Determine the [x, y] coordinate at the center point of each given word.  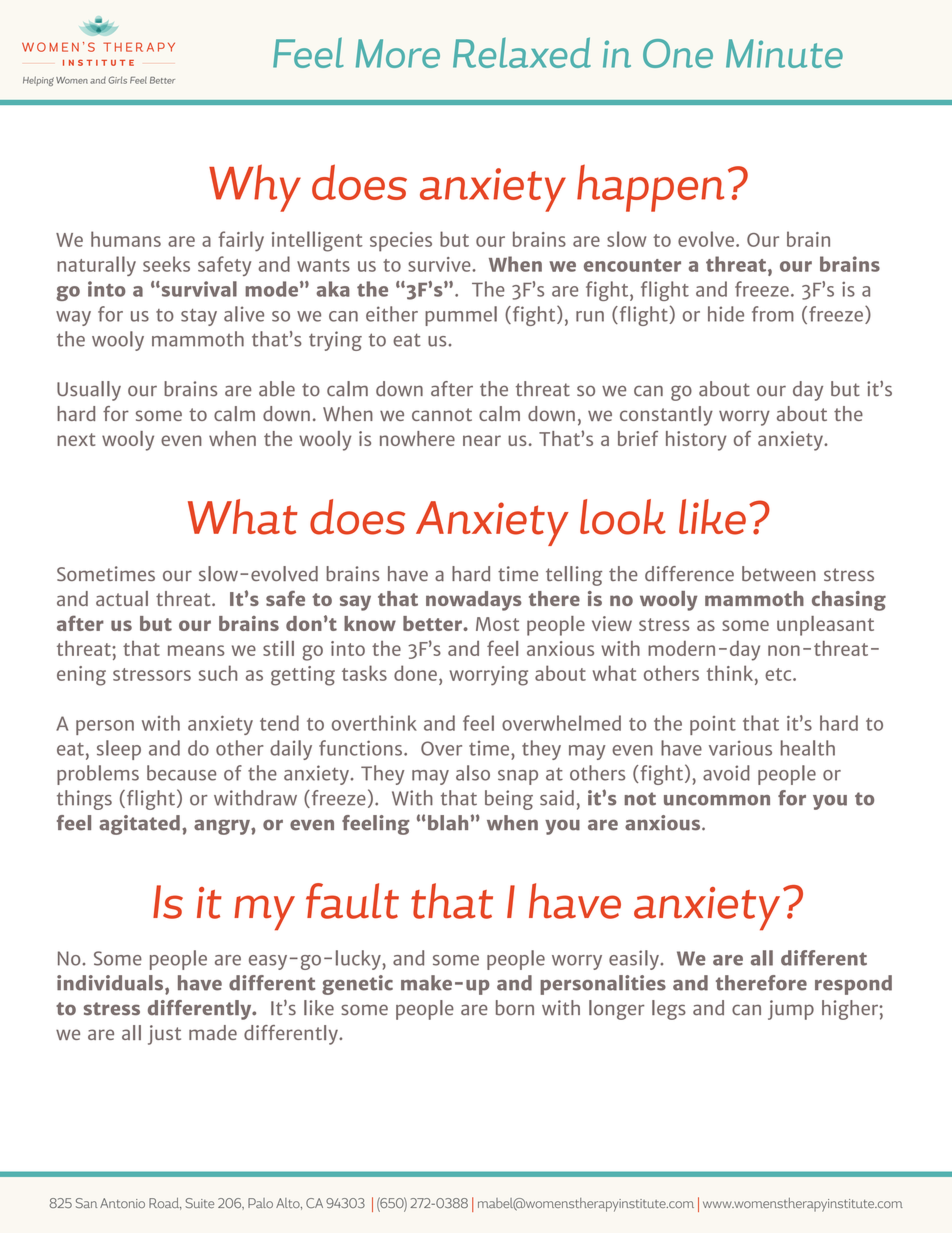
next [76, 439]
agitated [139, 825]
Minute [784, 53]
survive [440, 264]
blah [448, 823]
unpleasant [825, 626]
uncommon [717, 800]
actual [122, 598]
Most [497, 624]
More [398, 53]
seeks [166, 264]
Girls [117, 80]
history [696, 441]
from [773, 314]
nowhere [417, 438]
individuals [111, 983]
